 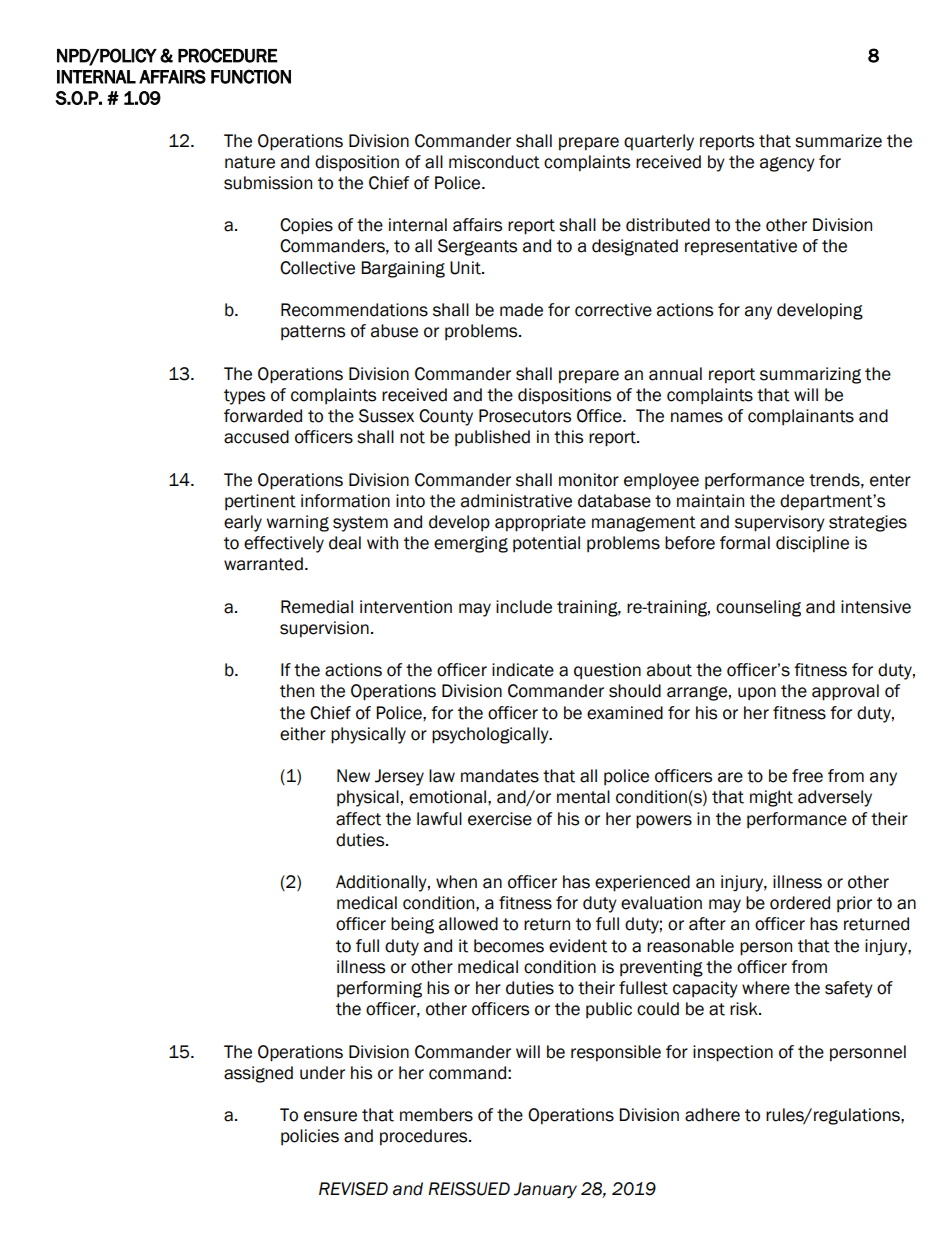 What do you see at coordinates (358, 819) in the page?
I see `affect` at bounding box center [358, 819].
